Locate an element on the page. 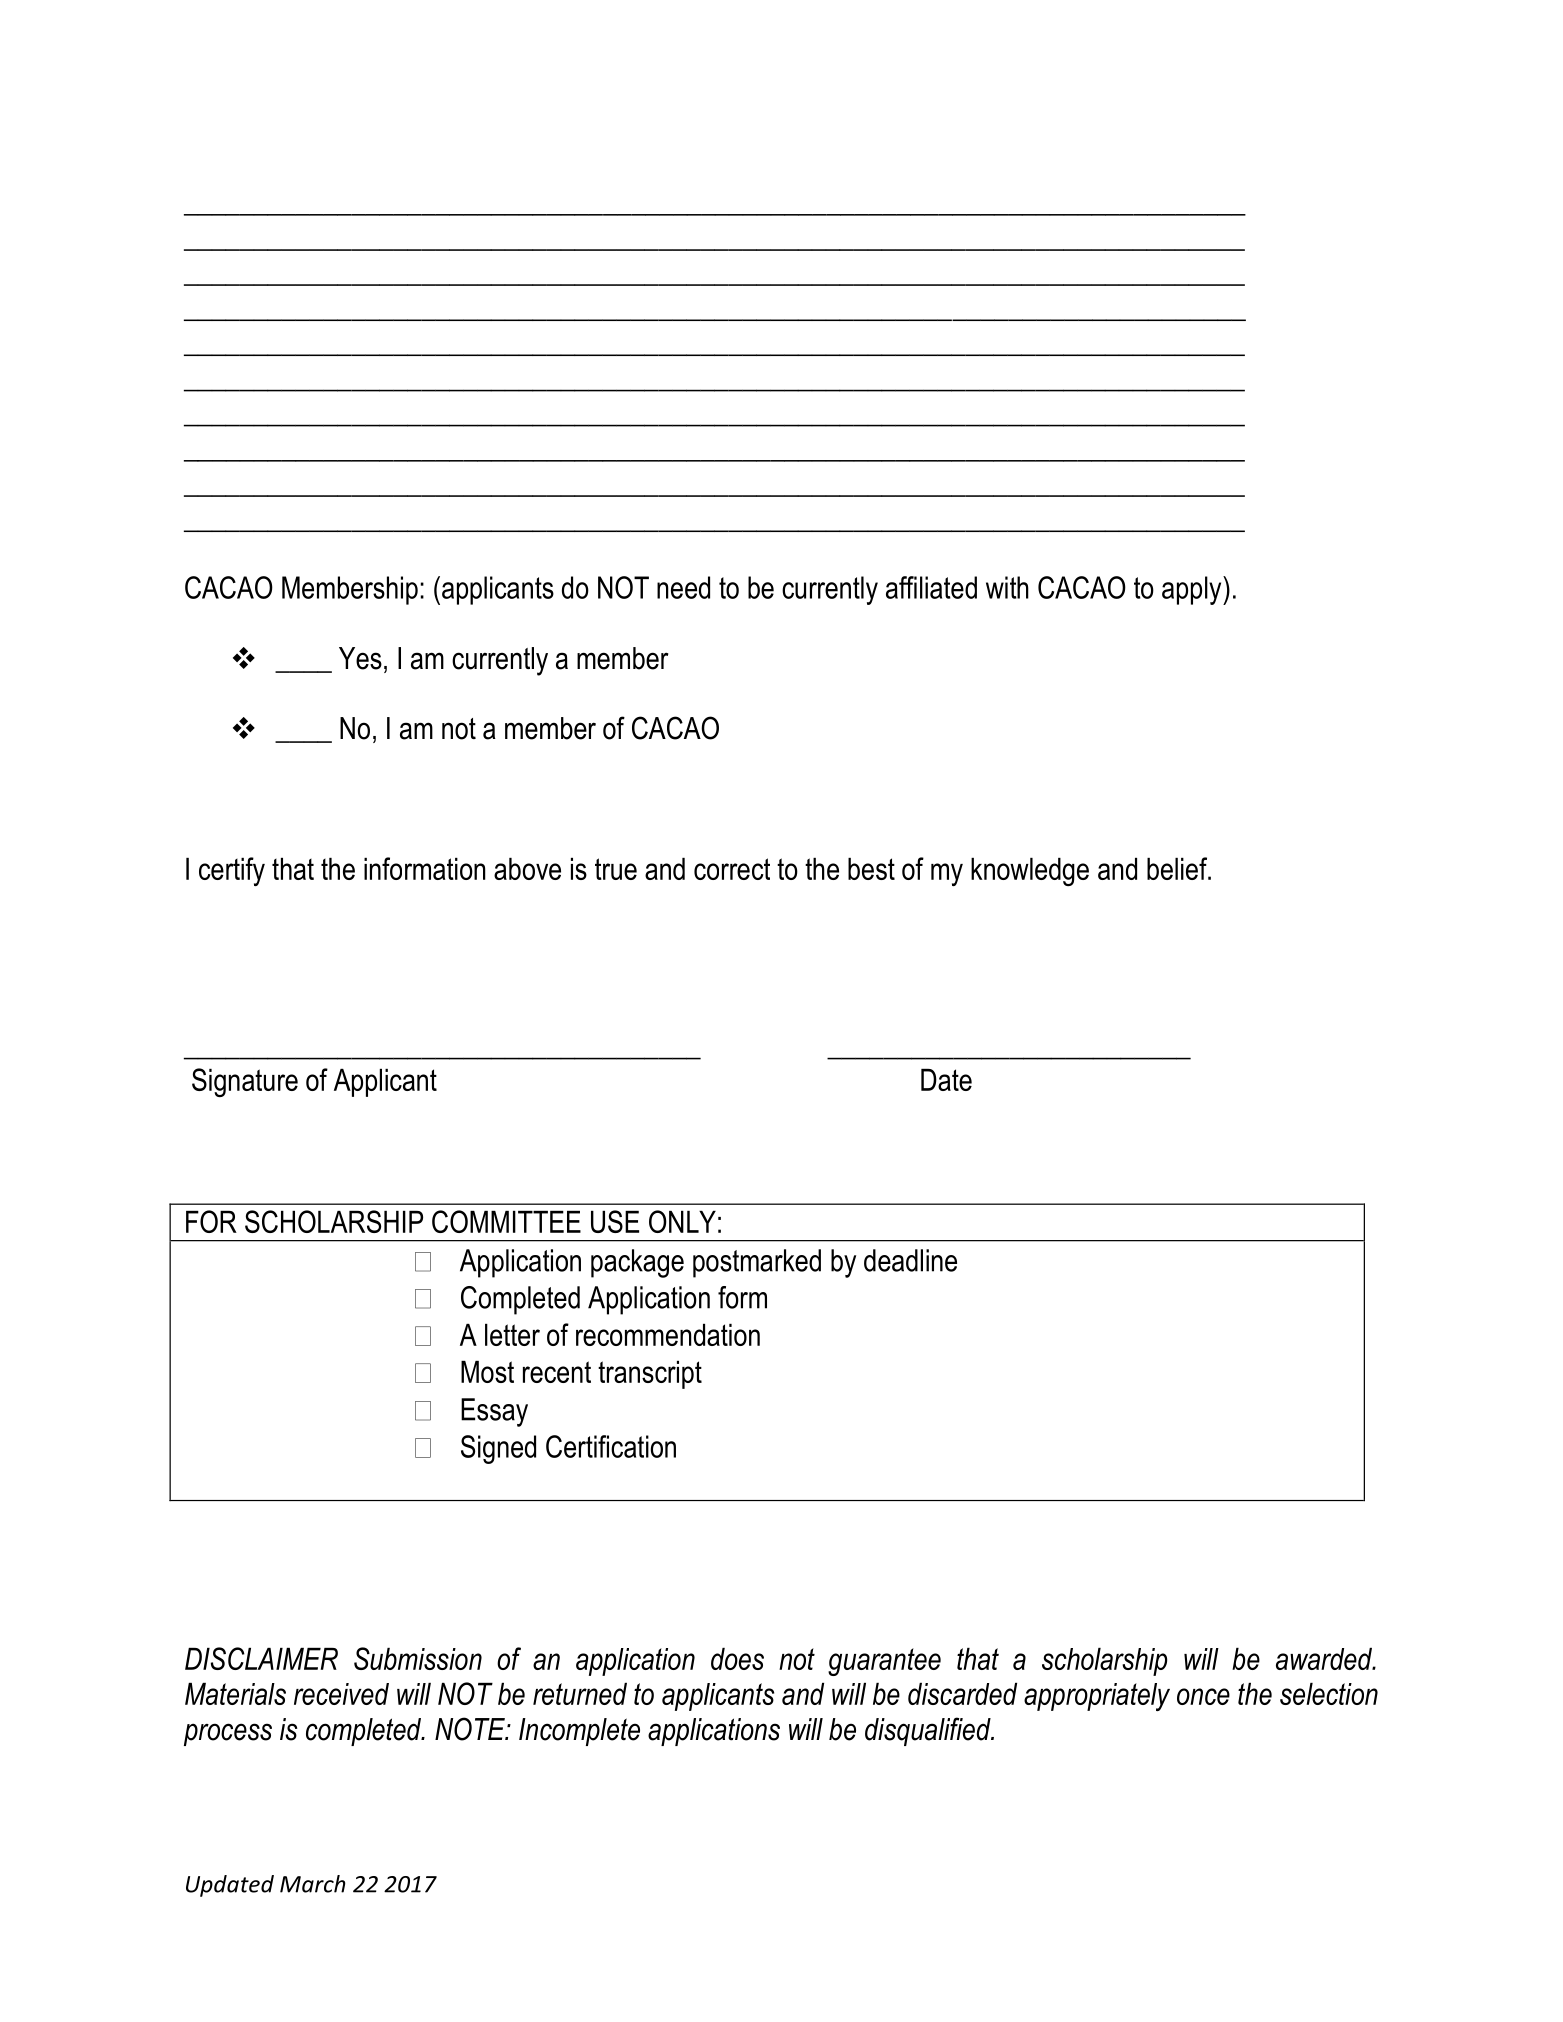  deadline is located at coordinates (910, 1260).
